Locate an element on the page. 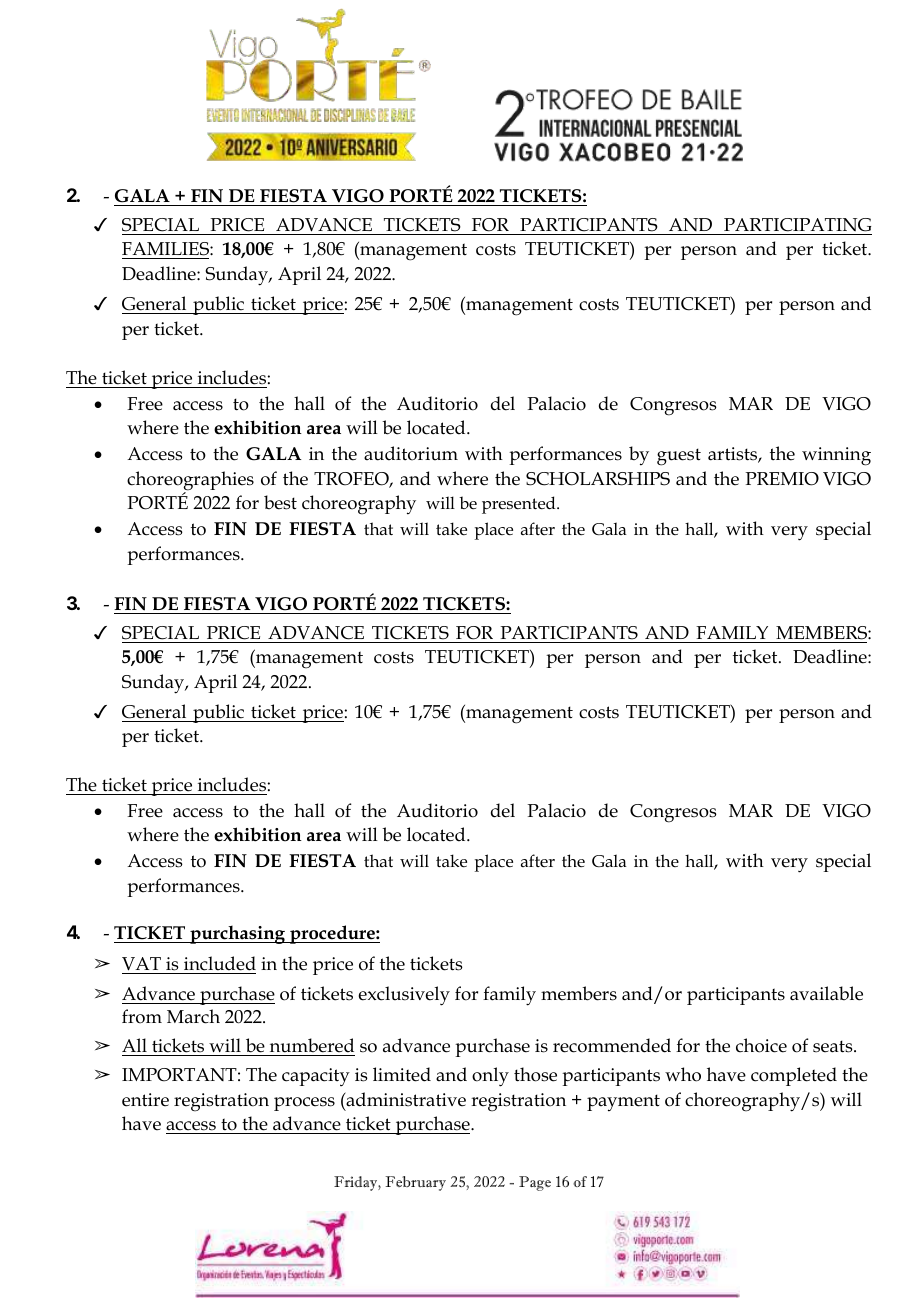 The height and width of the document is (1307, 924). SCHOLARSHIPS is located at coordinates (598, 479).
